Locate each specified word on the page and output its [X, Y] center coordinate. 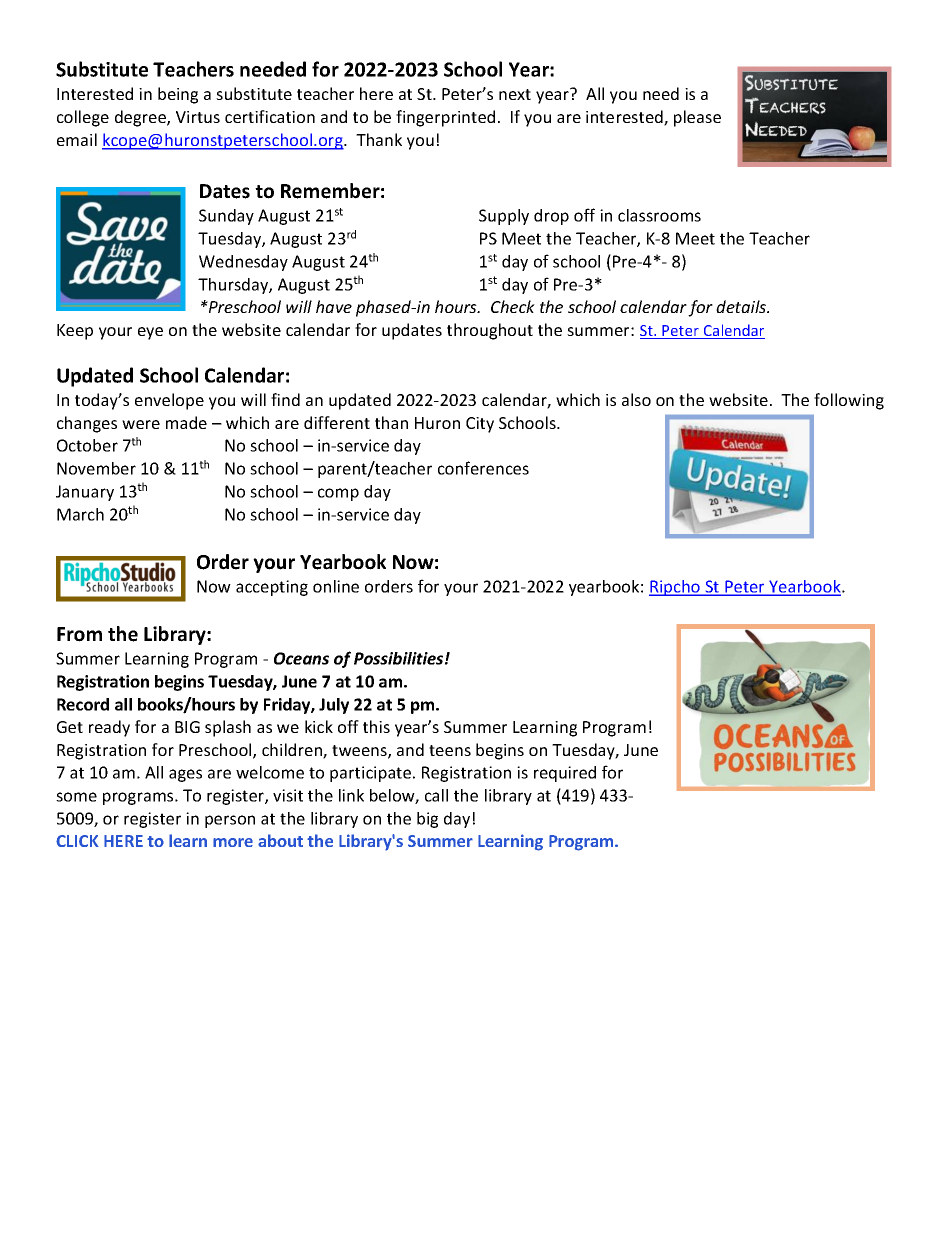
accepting [272, 588]
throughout [490, 331]
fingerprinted [445, 118]
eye [150, 333]
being [178, 95]
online [336, 586]
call [436, 795]
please [697, 118]
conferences [483, 468]
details [742, 306]
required [565, 774]
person [230, 821]
